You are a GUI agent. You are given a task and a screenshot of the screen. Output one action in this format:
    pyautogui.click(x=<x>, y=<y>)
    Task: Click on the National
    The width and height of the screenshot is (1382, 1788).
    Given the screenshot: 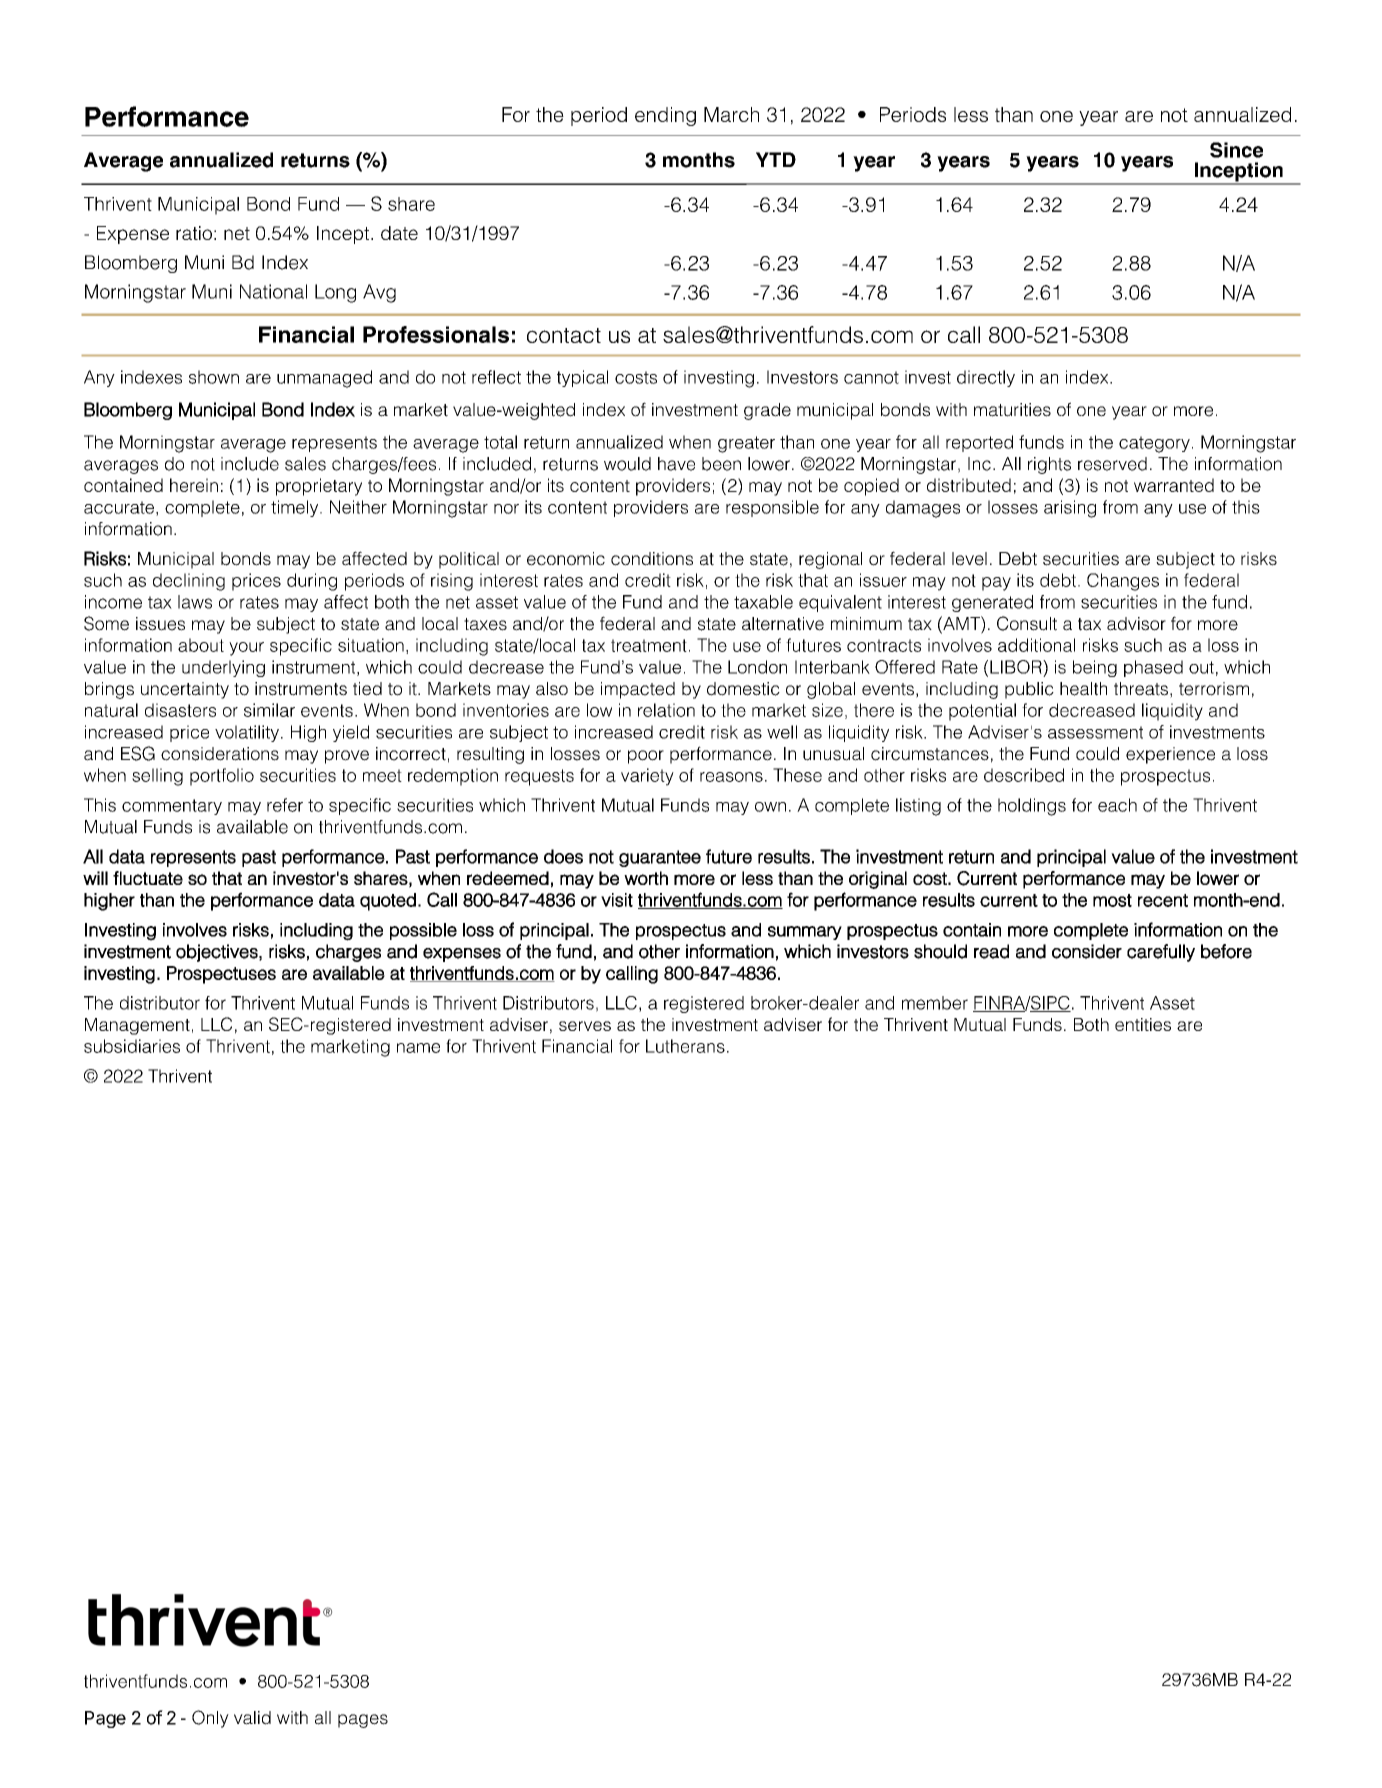 What is the action you would take?
    pyautogui.click(x=273, y=291)
